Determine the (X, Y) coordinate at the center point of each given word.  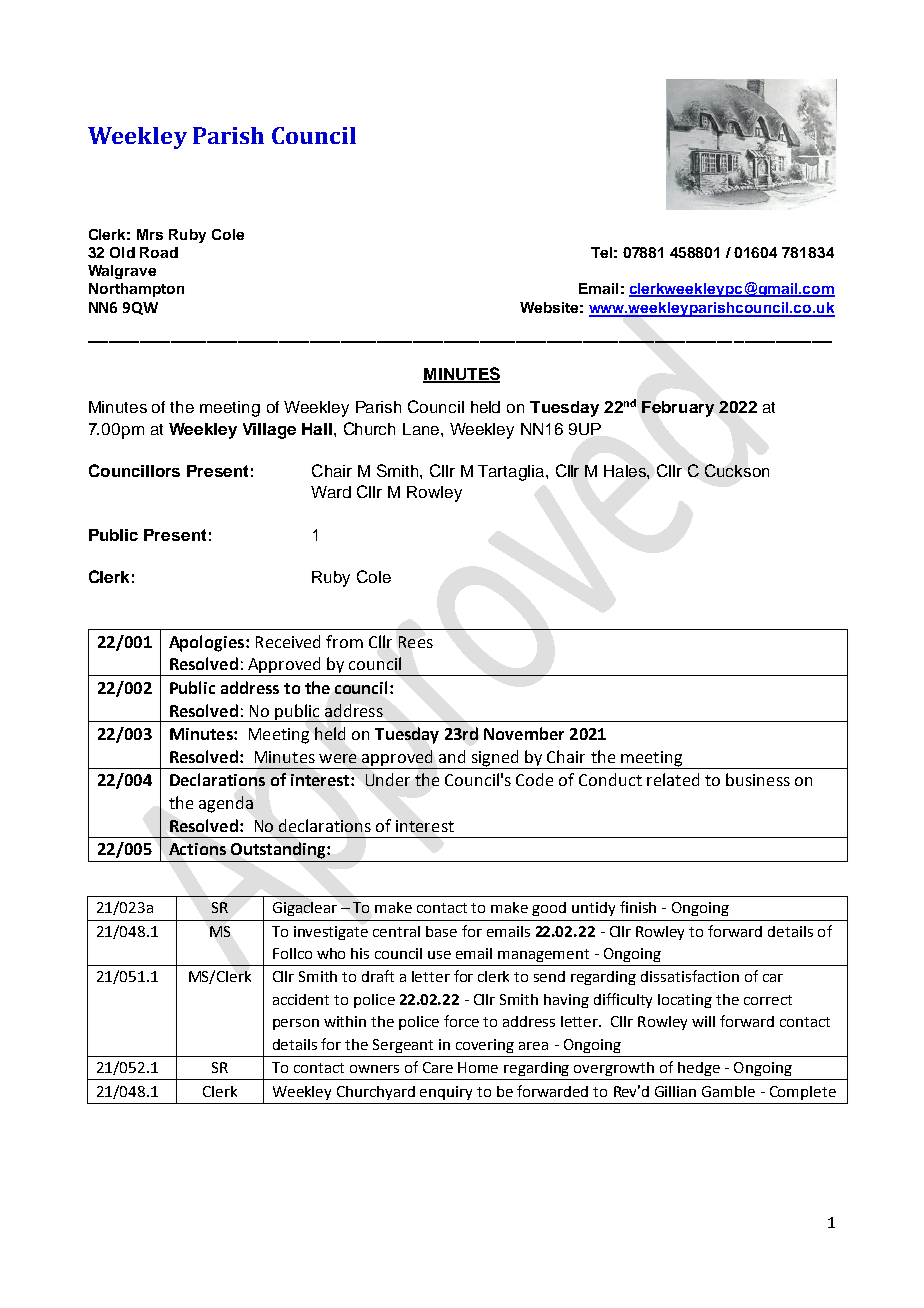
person (296, 1024)
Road (159, 252)
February (678, 409)
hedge (699, 1069)
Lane (422, 429)
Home (478, 1067)
